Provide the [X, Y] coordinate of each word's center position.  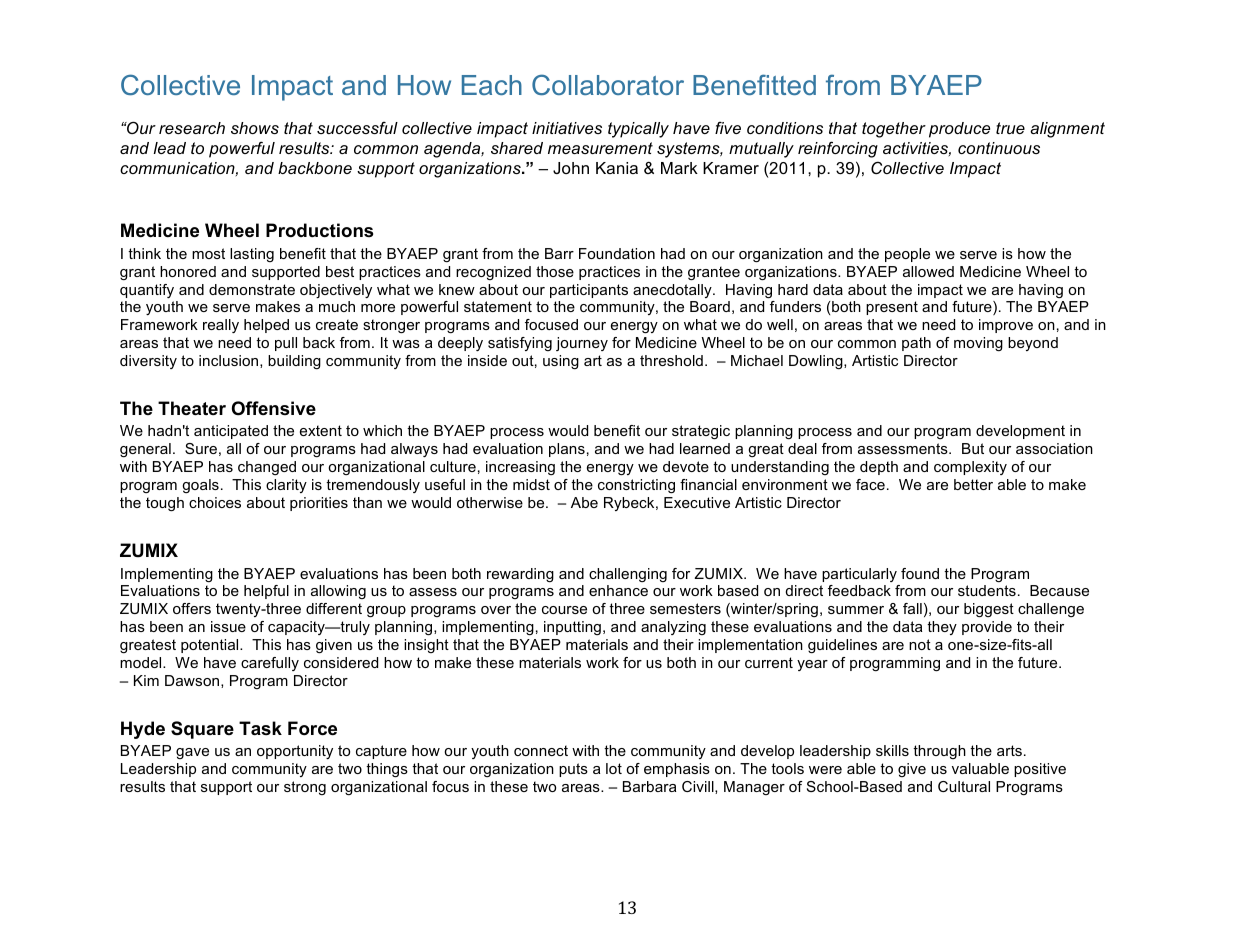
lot [614, 768]
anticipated [231, 432]
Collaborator [608, 84]
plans [567, 450]
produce [959, 130]
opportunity [295, 752]
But [973, 448]
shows [255, 128]
